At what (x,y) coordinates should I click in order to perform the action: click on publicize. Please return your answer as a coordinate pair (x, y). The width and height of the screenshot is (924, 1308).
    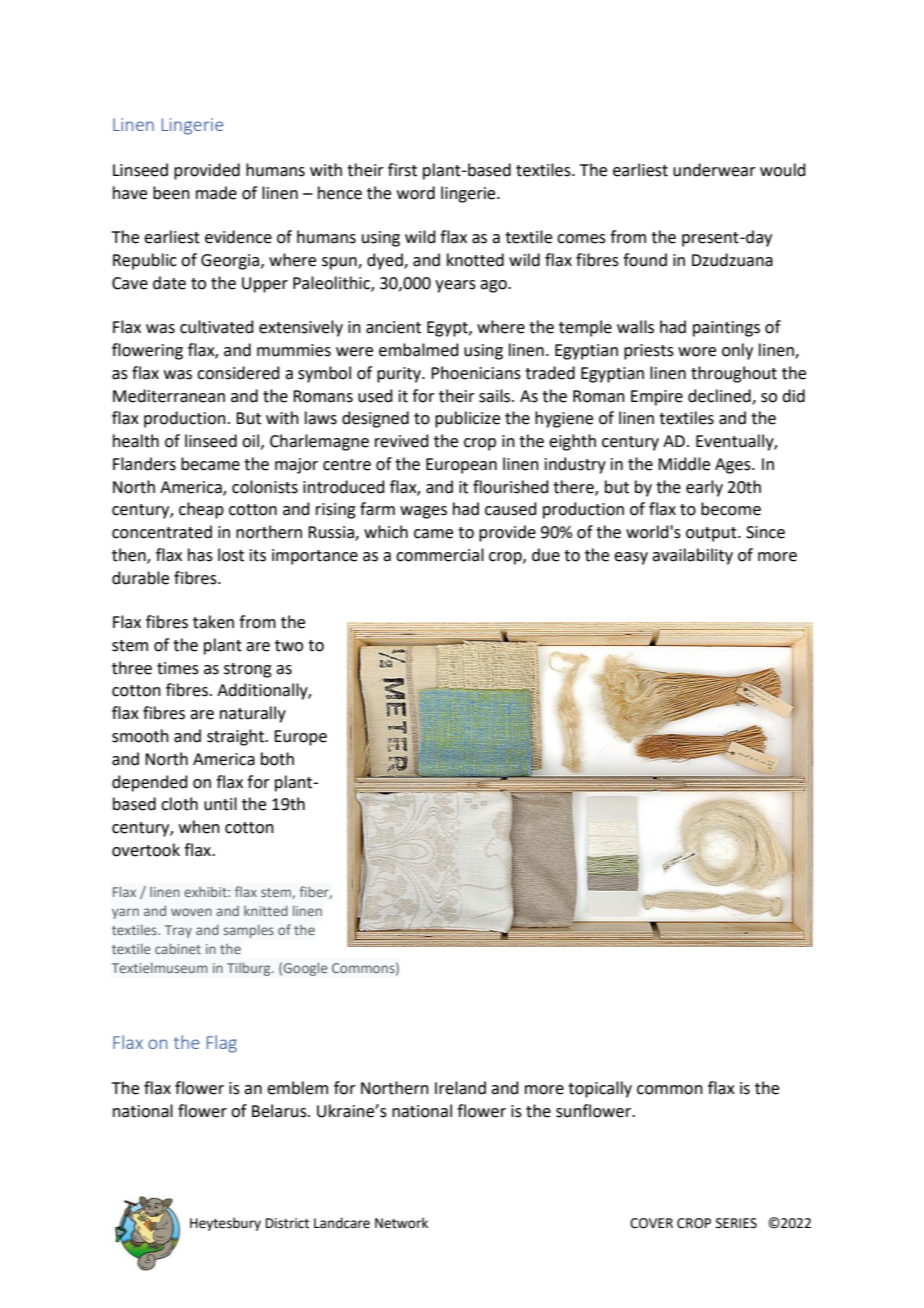
    Looking at the image, I should click on (467, 419).
